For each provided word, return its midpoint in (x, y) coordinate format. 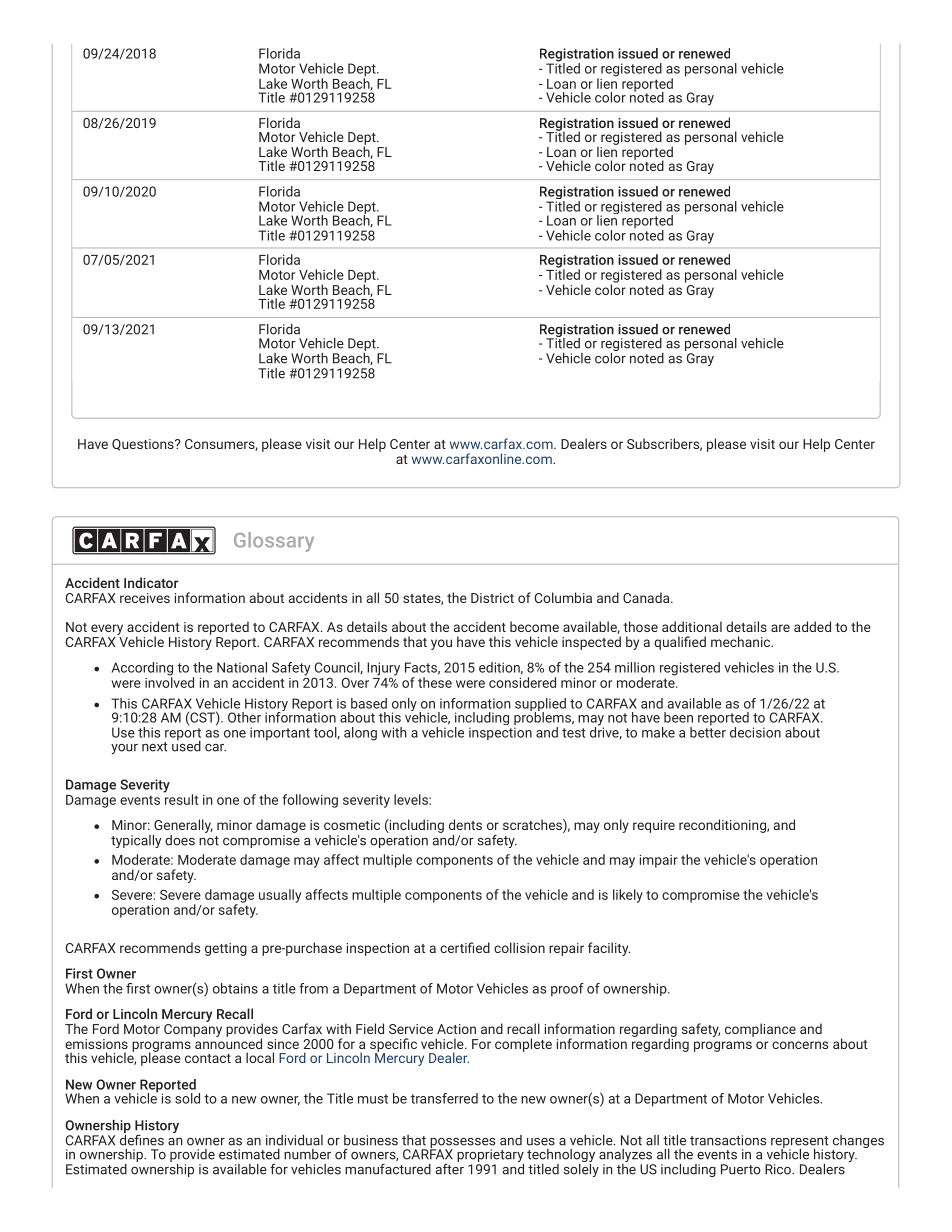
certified (465, 947)
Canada (646, 597)
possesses (462, 1144)
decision (755, 732)
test (574, 733)
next (155, 747)
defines (142, 1139)
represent (800, 1143)
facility (609, 949)
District (492, 598)
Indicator (151, 582)
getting (226, 949)
